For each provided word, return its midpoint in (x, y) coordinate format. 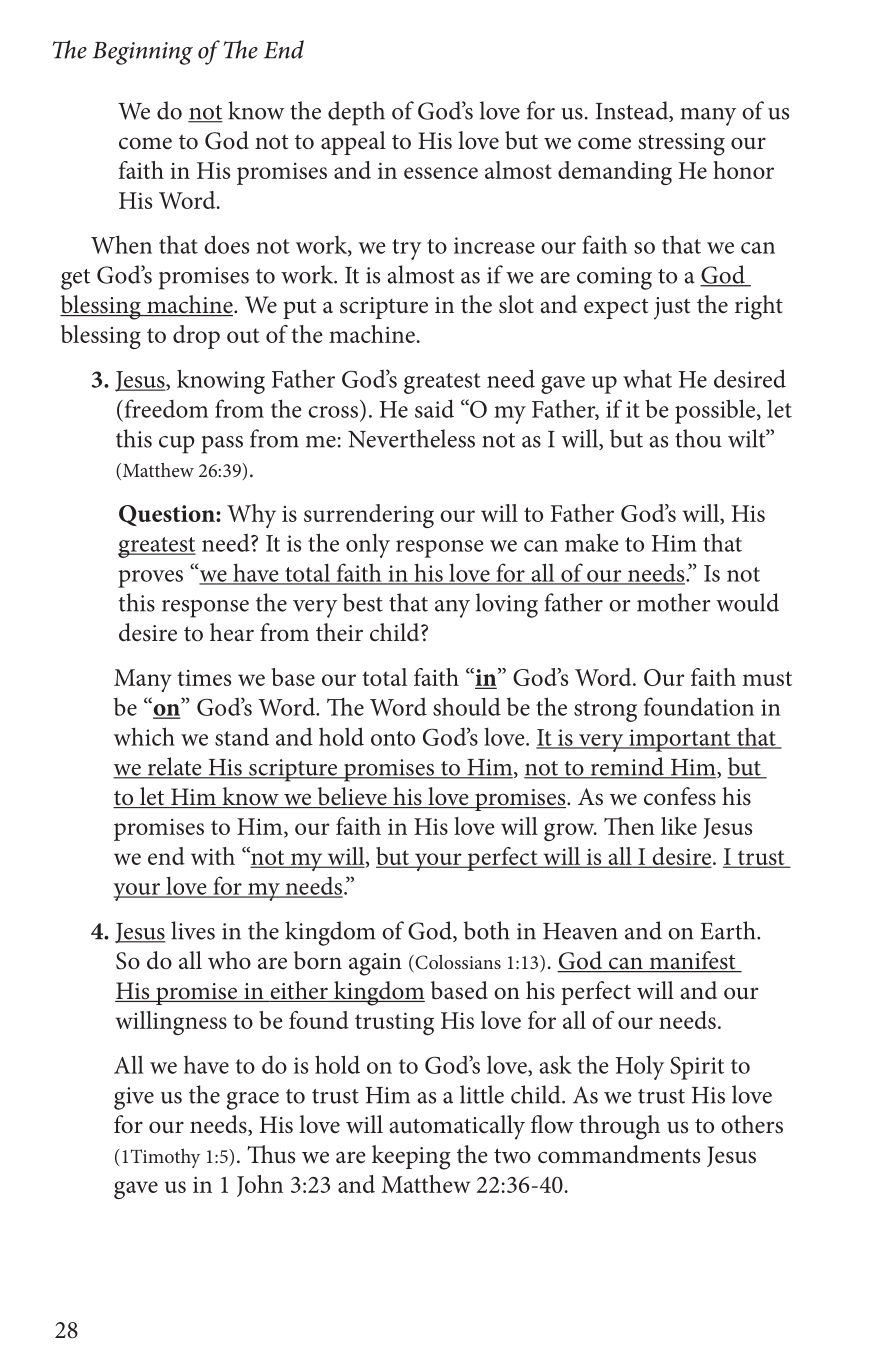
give (134, 1098)
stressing (681, 144)
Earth (729, 930)
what (647, 378)
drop (196, 337)
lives (193, 930)
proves (150, 579)
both (487, 930)
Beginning (142, 53)
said (434, 408)
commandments (619, 1154)
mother (674, 602)
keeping (411, 1157)
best (363, 602)
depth (356, 113)
